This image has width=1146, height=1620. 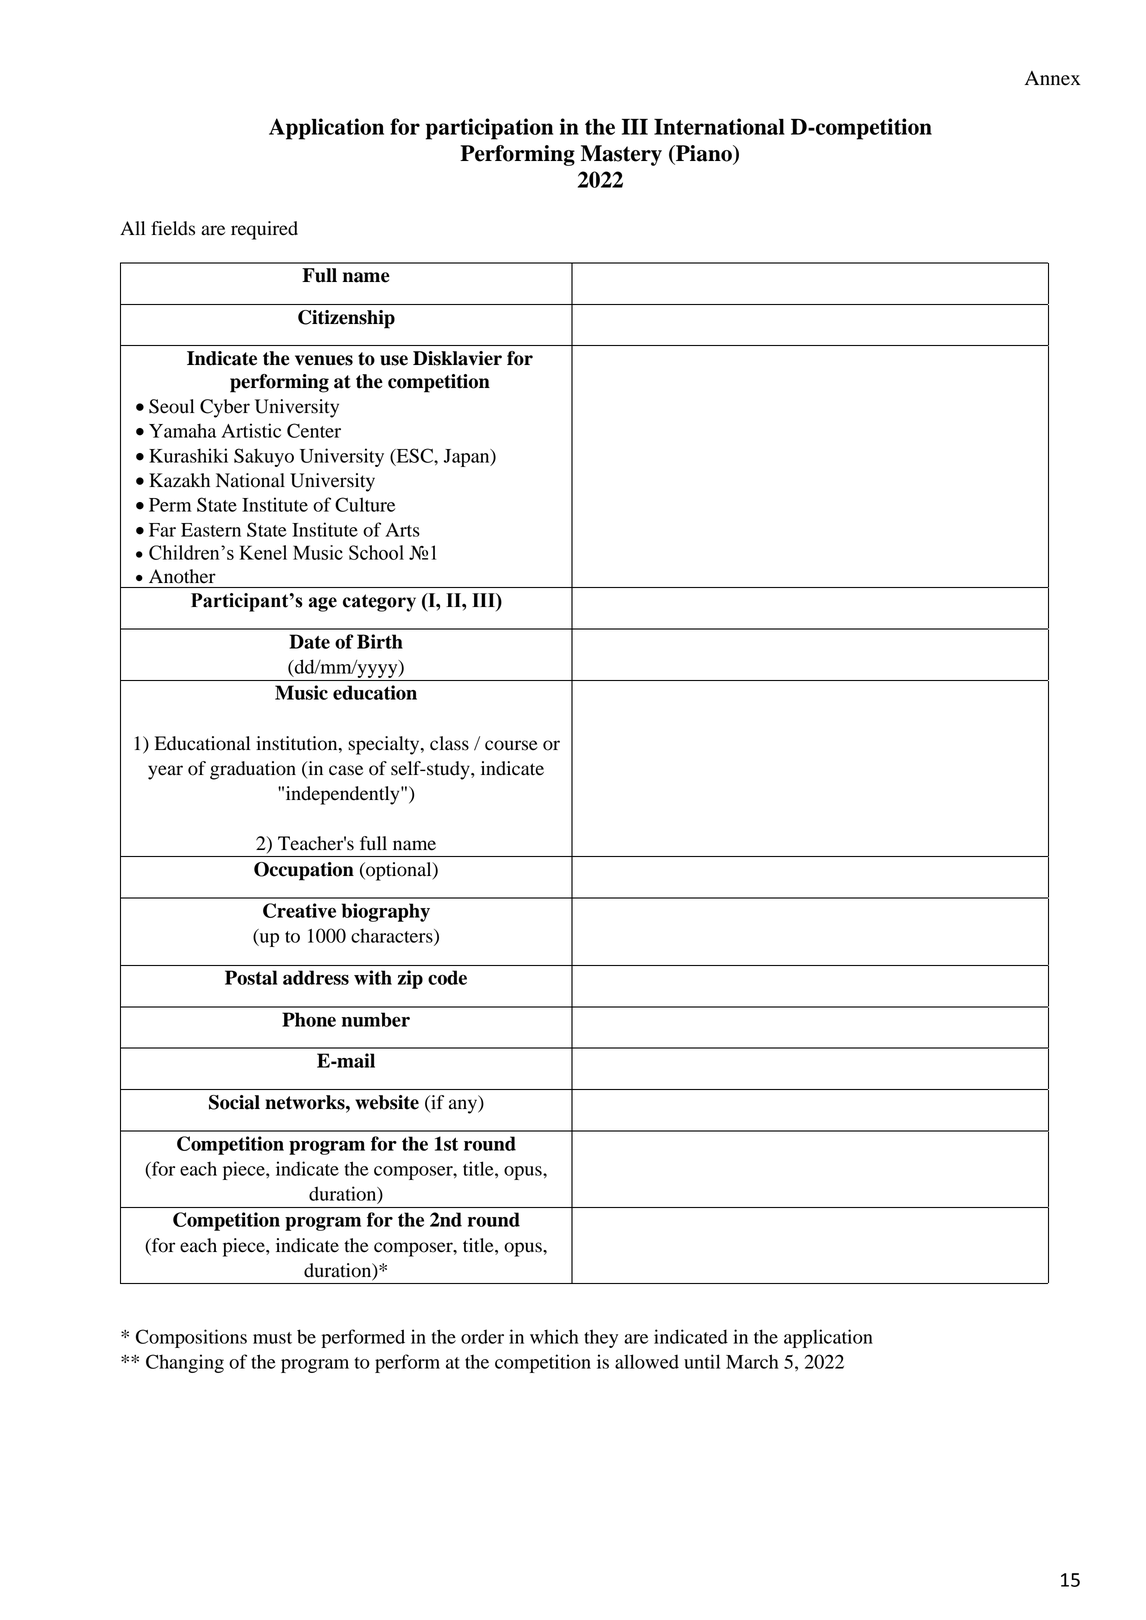 What do you see at coordinates (402, 530) in the image?
I see `Arts` at bounding box center [402, 530].
